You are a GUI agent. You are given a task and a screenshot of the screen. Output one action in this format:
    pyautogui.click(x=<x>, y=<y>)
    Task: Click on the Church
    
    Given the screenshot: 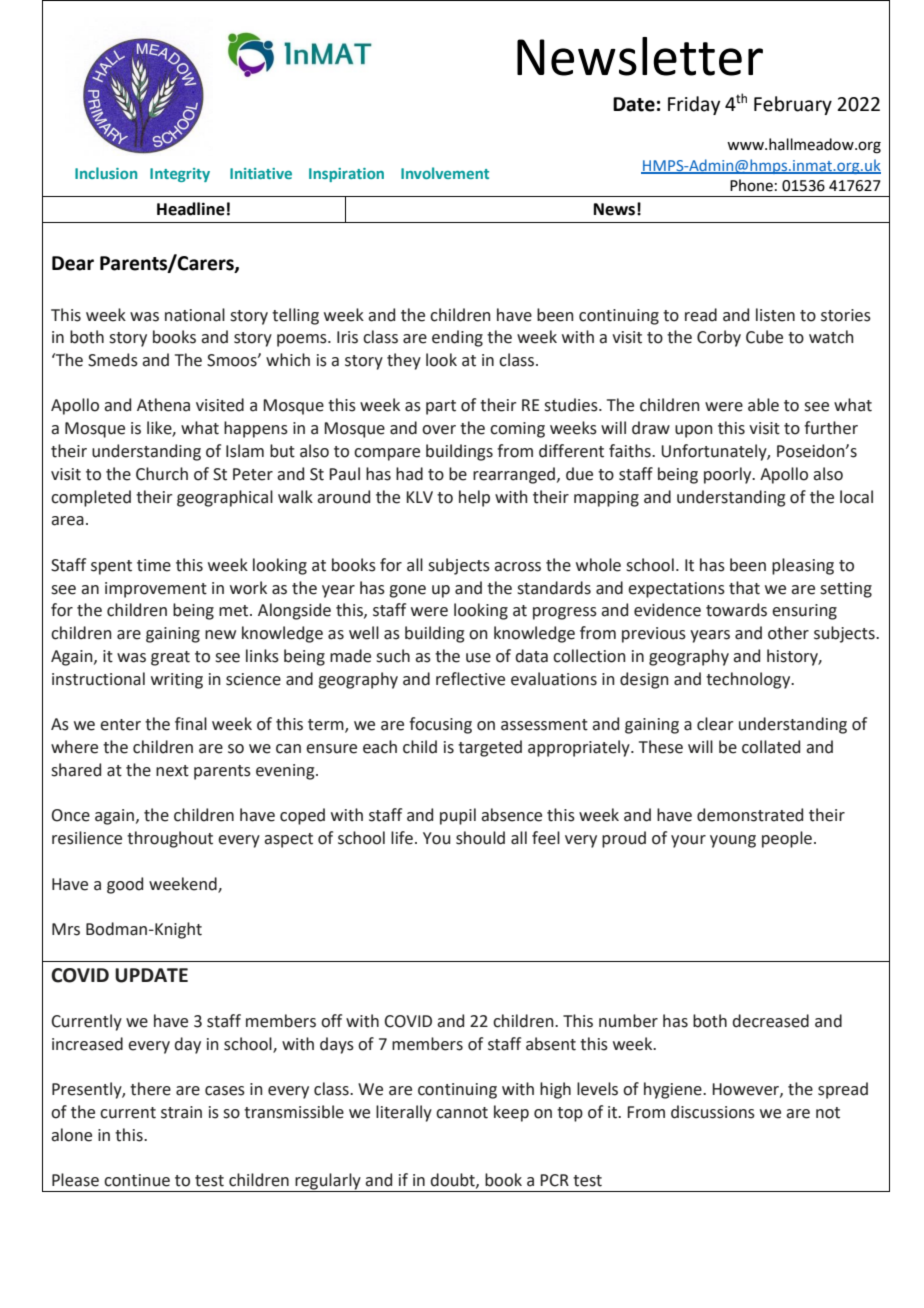 What is the action you would take?
    pyautogui.click(x=162, y=474)
